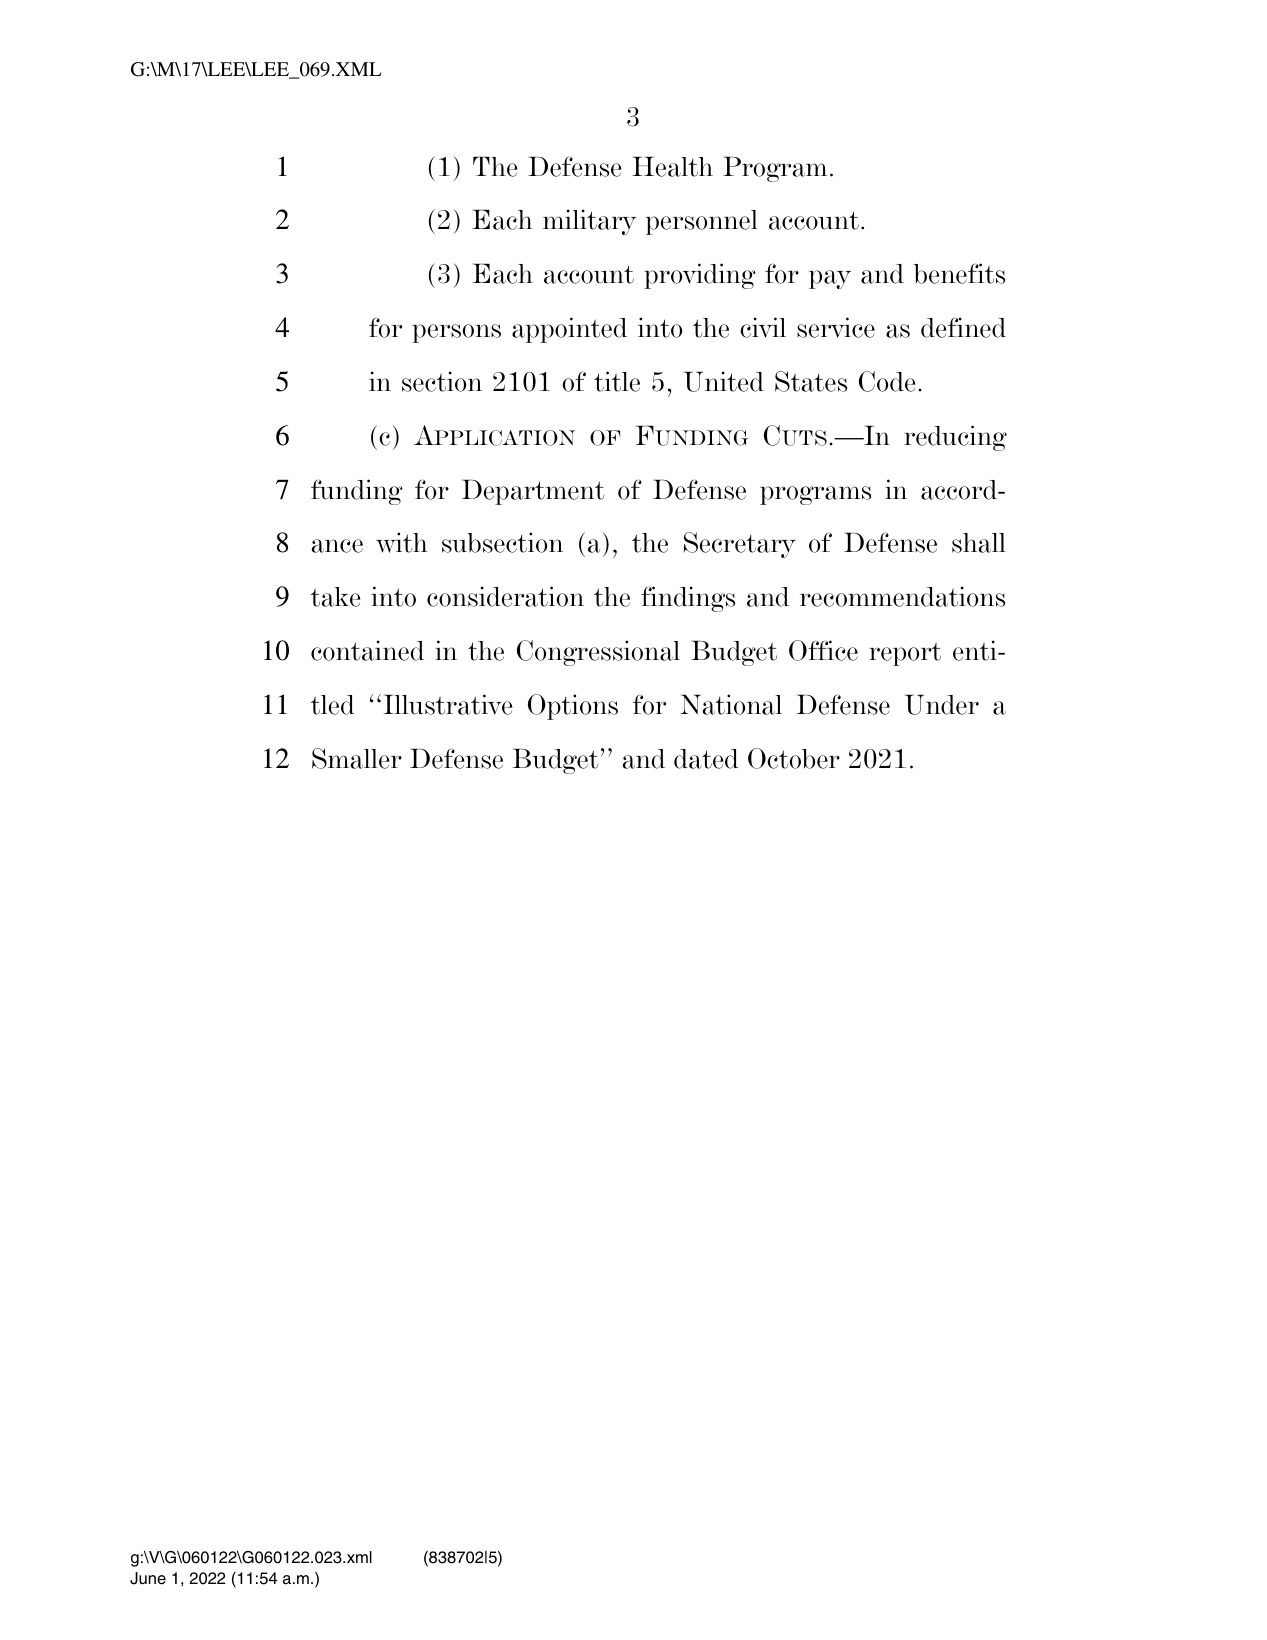 The image size is (1267, 1640). What do you see at coordinates (456, 333) in the screenshot?
I see `persons` at bounding box center [456, 333].
